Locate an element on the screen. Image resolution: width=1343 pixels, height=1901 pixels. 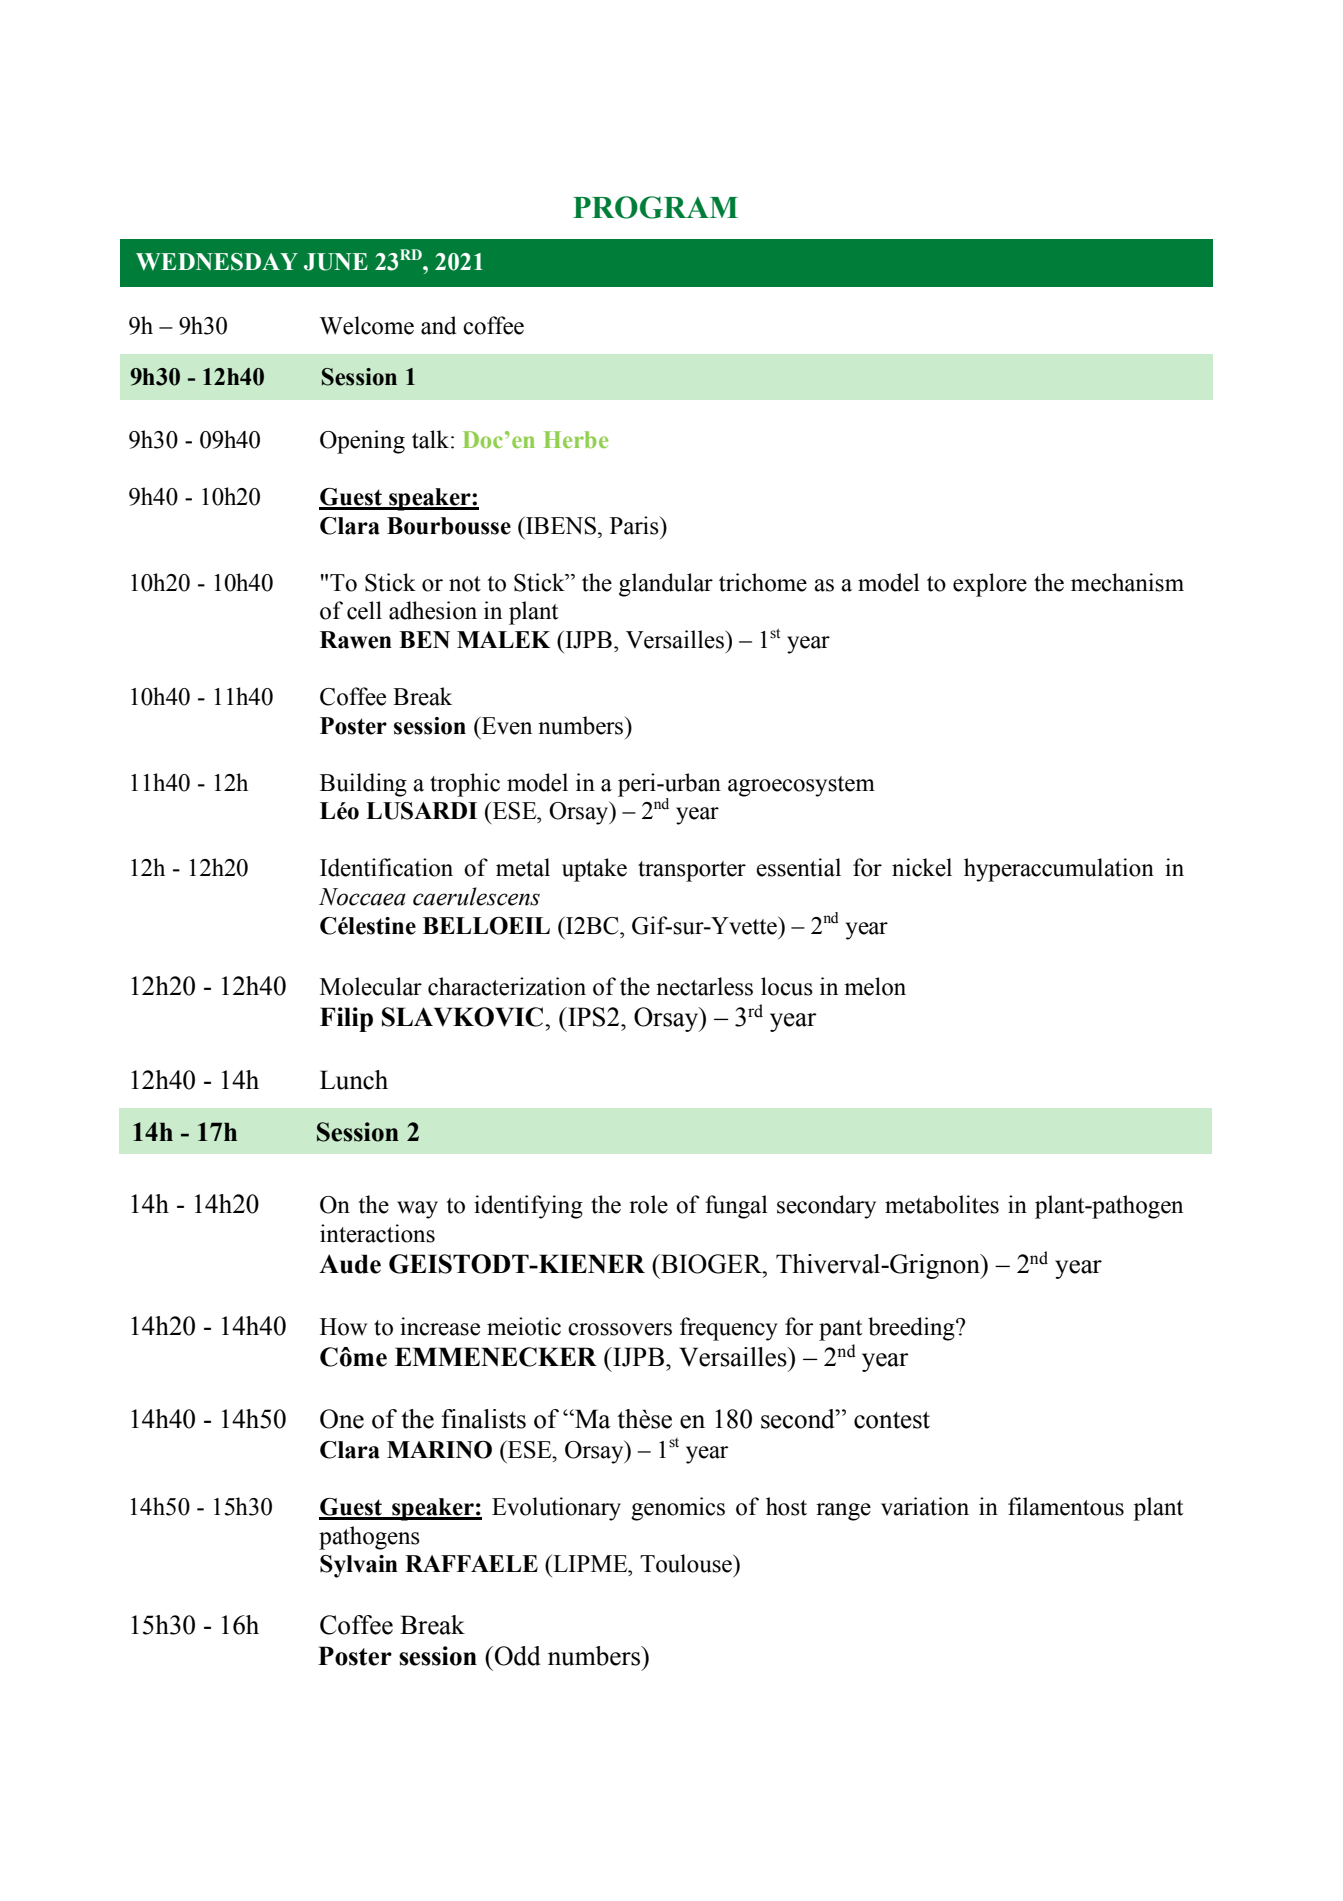
filamentous is located at coordinates (1066, 1506).
